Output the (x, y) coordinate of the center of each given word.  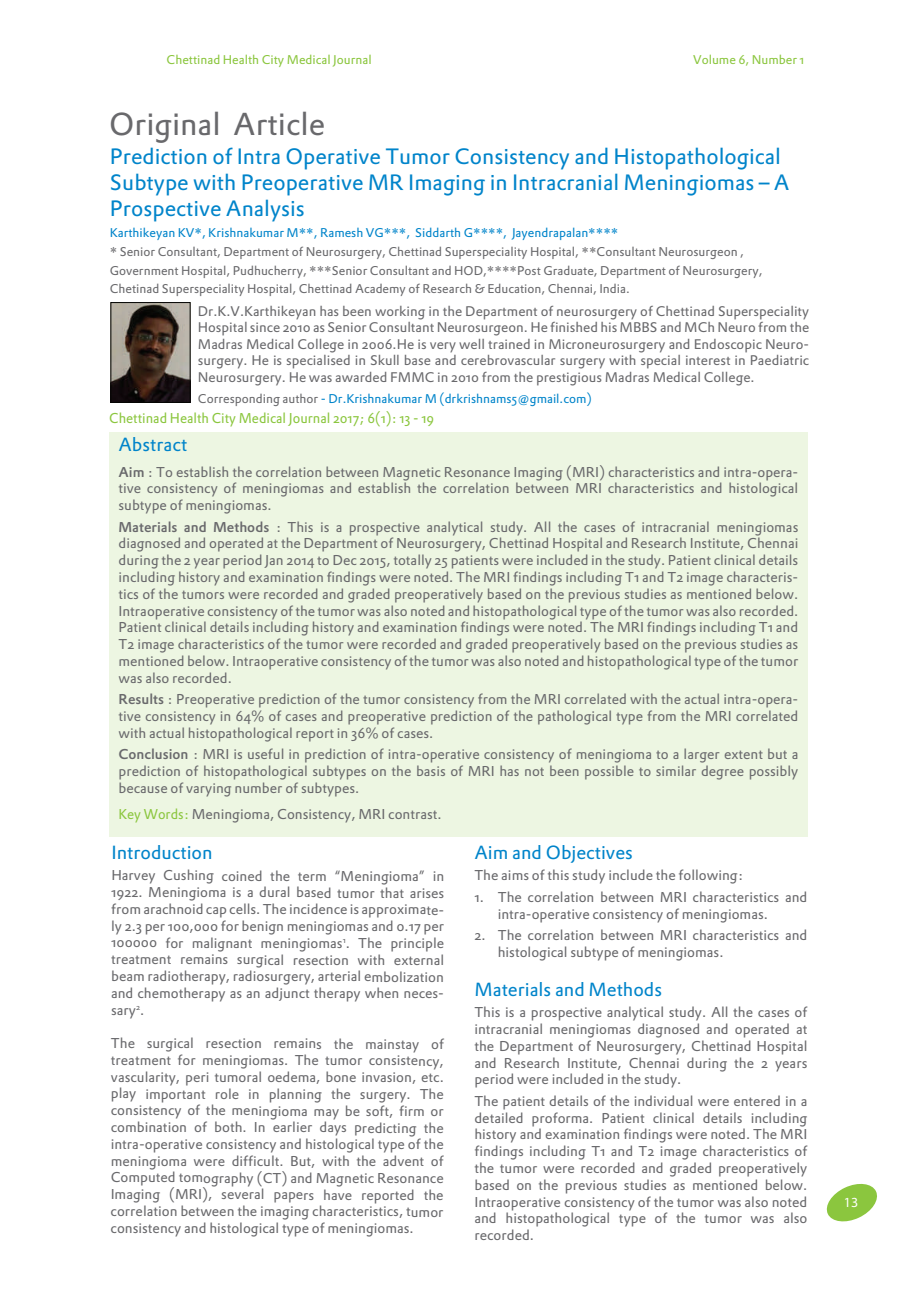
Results (141, 698)
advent (403, 1160)
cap (216, 912)
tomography (216, 1180)
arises (427, 893)
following (708, 876)
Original (164, 127)
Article (279, 123)
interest (708, 360)
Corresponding (239, 400)
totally (412, 561)
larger (701, 755)
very (443, 347)
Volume (714, 59)
